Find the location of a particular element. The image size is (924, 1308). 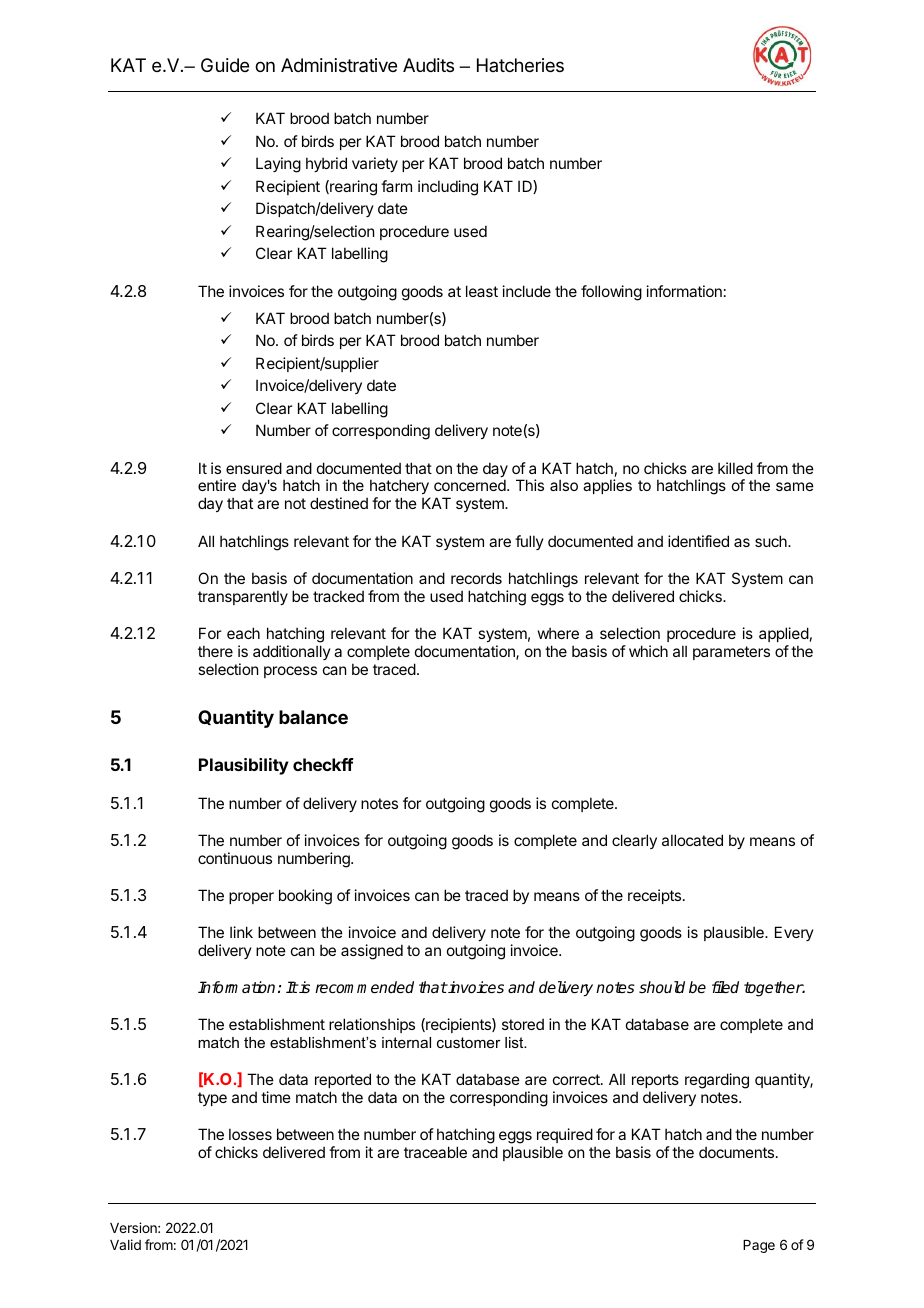

following is located at coordinates (611, 293).
